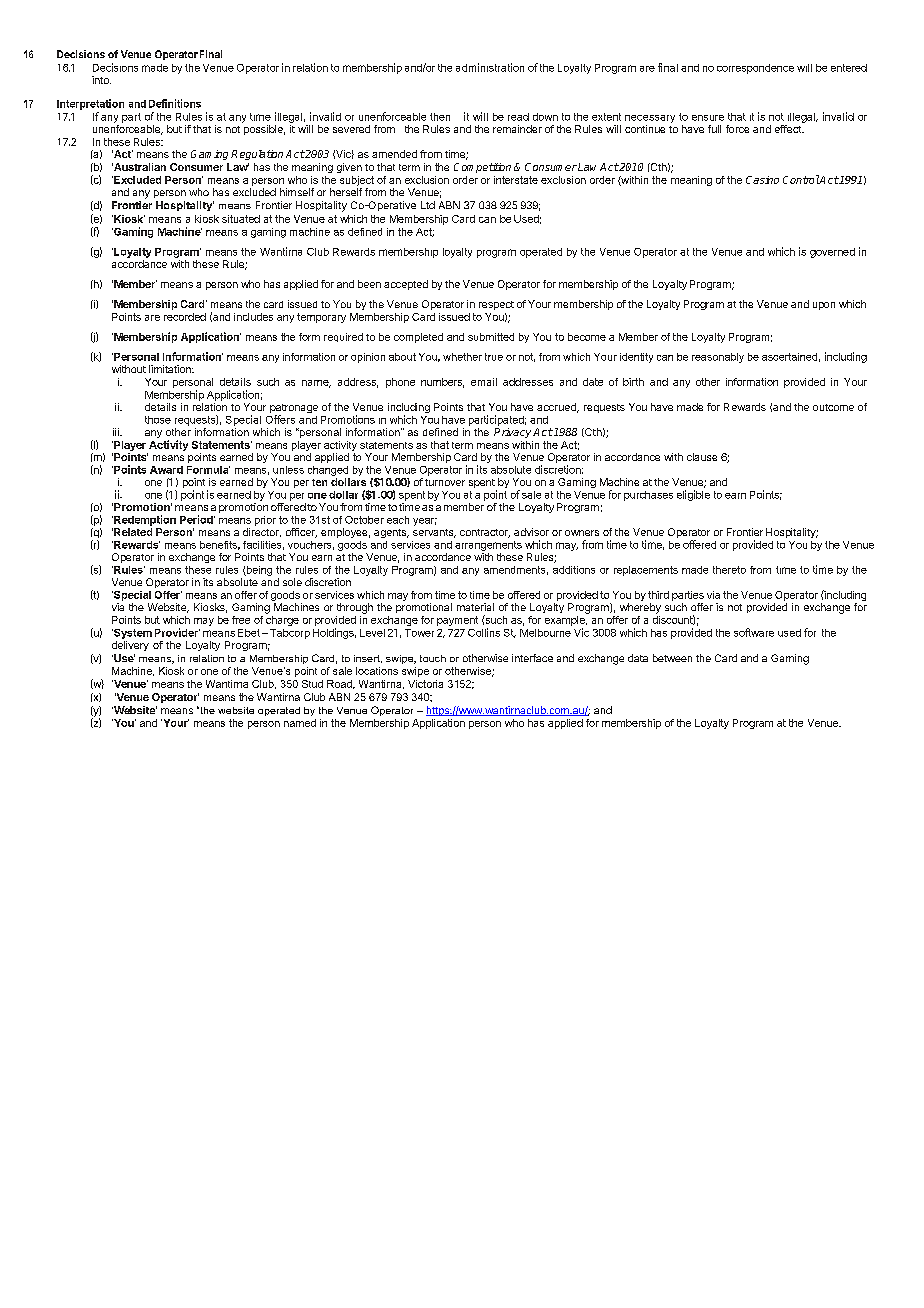 The height and width of the screenshot is (1308, 924). What do you see at coordinates (175, 103) in the screenshot?
I see `Definitions` at bounding box center [175, 103].
